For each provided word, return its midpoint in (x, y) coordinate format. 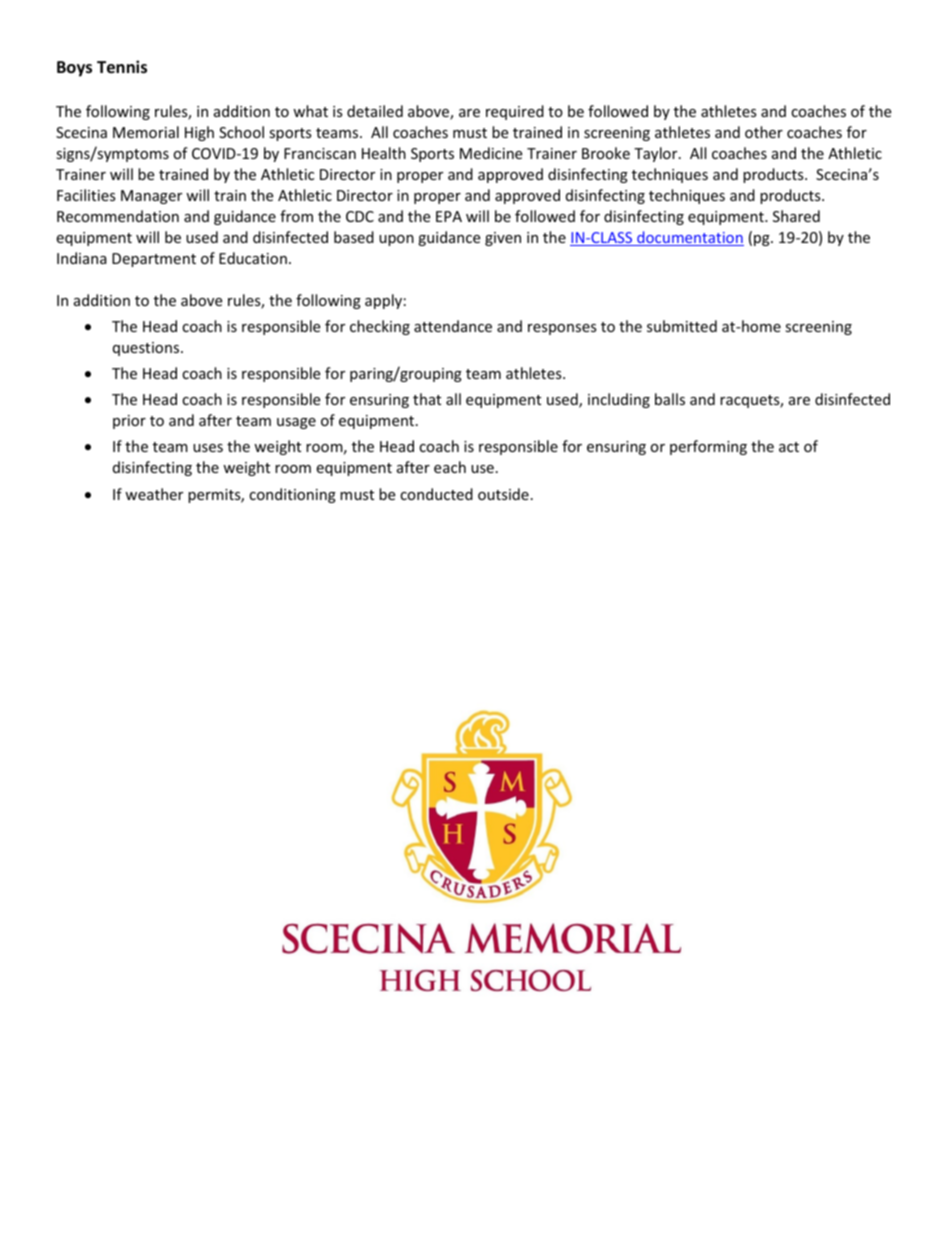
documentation (689, 238)
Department (154, 260)
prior (129, 422)
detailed (375, 111)
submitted (682, 326)
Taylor (657, 154)
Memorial (146, 132)
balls (670, 399)
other (764, 132)
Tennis (122, 67)
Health (384, 153)
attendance (453, 326)
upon (396, 240)
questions (147, 349)
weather (154, 494)
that (427, 399)
